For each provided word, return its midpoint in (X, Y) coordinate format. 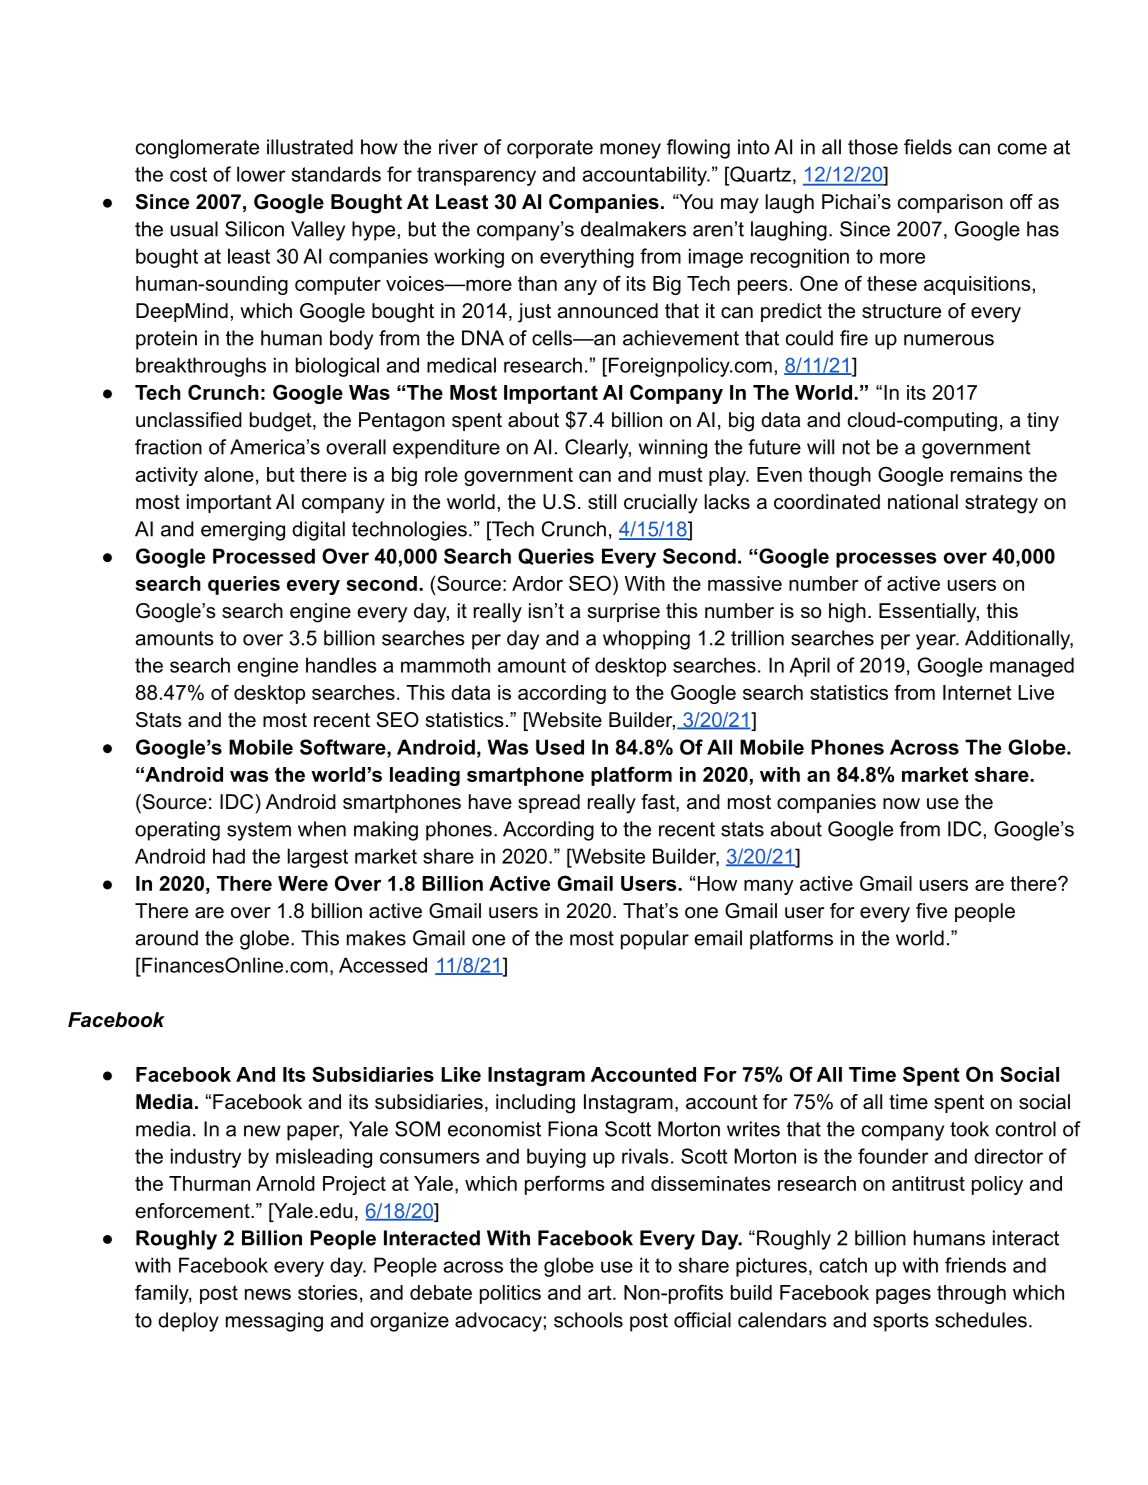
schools (588, 1320)
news (268, 1294)
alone (229, 474)
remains (987, 474)
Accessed (383, 965)
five (931, 911)
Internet (977, 692)
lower (261, 174)
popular (655, 940)
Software (344, 748)
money (630, 151)
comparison (950, 203)
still (602, 501)
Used (560, 747)
